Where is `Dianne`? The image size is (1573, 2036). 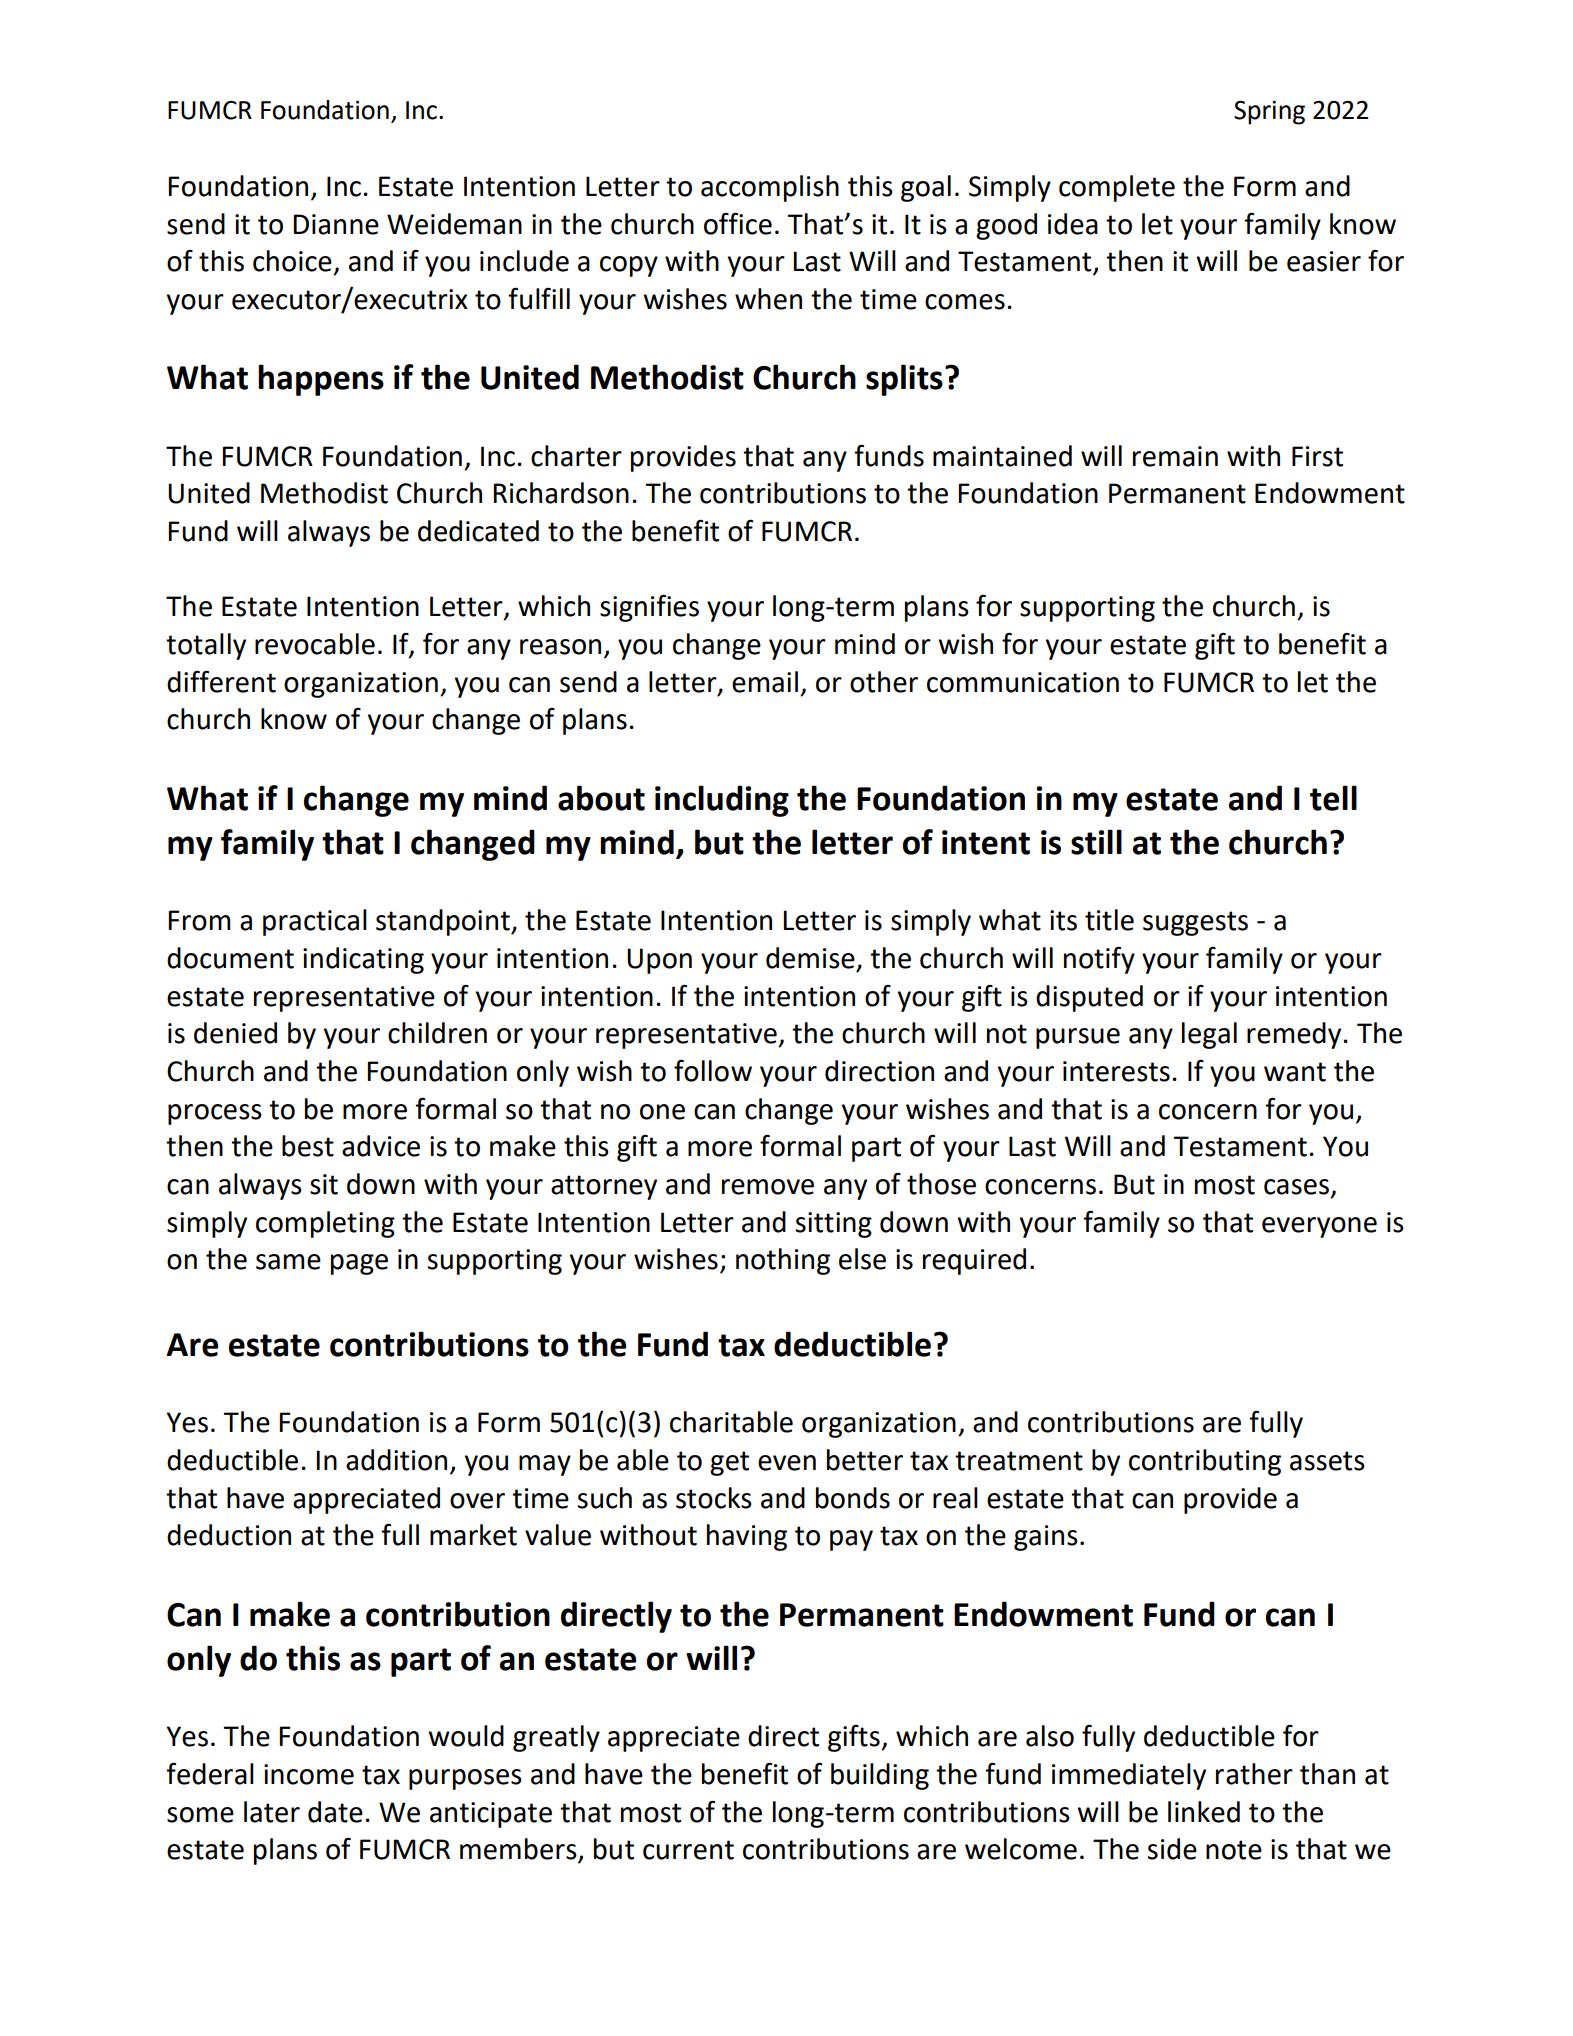 Dianne is located at coordinates (336, 224).
